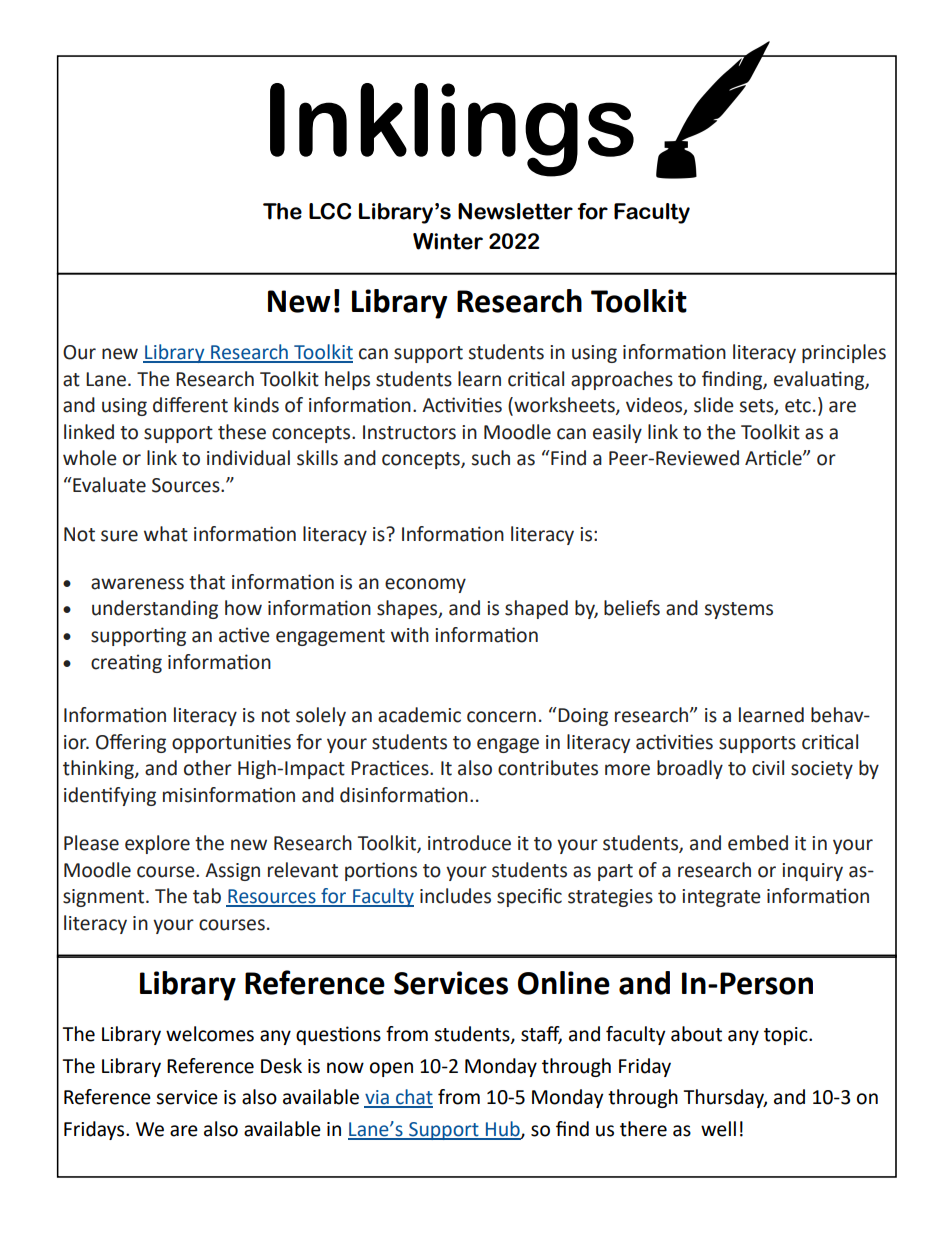 The image size is (952, 1233). What do you see at coordinates (330, 211) in the screenshot?
I see `LCC` at bounding box center [330, 211].
